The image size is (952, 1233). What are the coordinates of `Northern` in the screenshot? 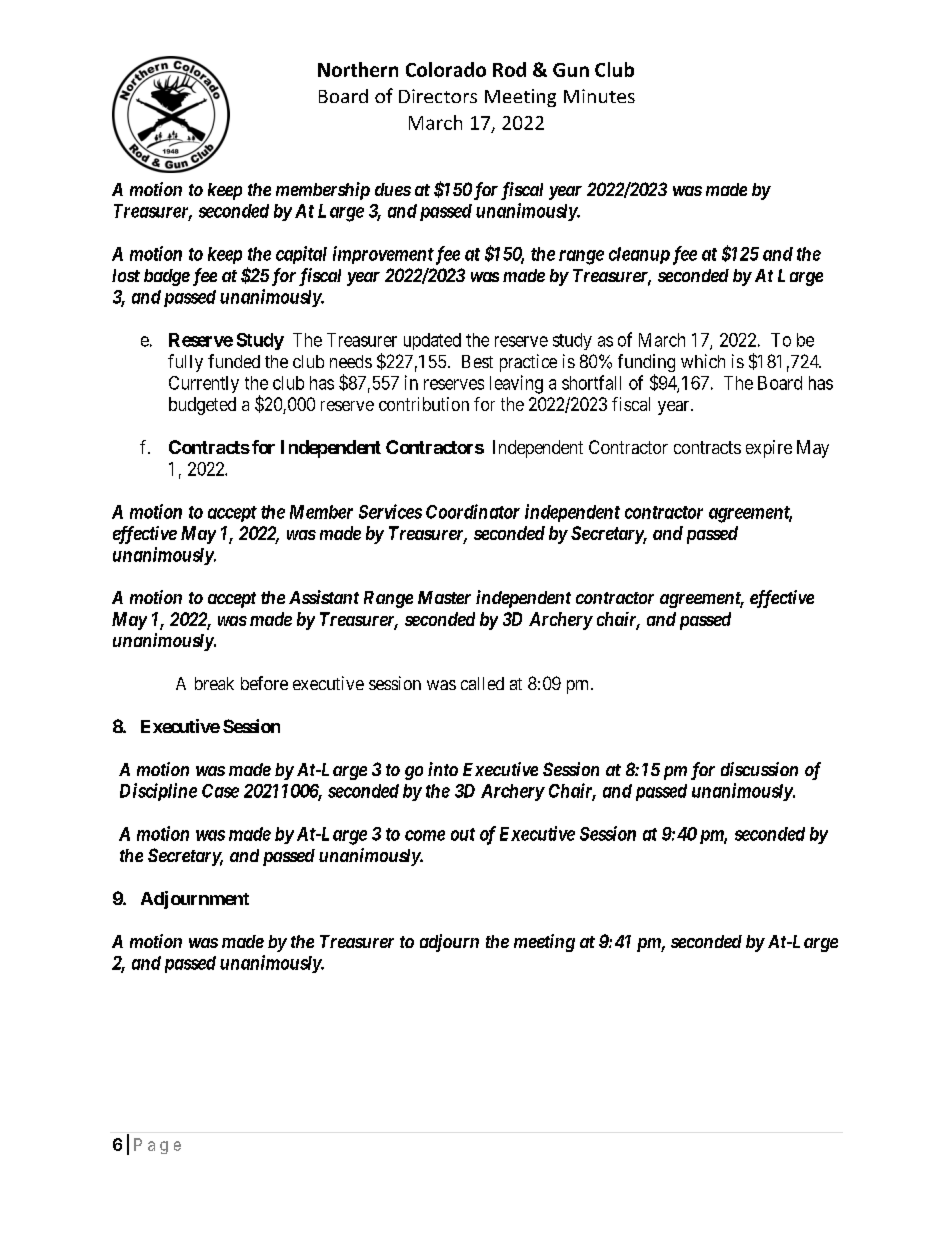 It's located at (358, 69).
